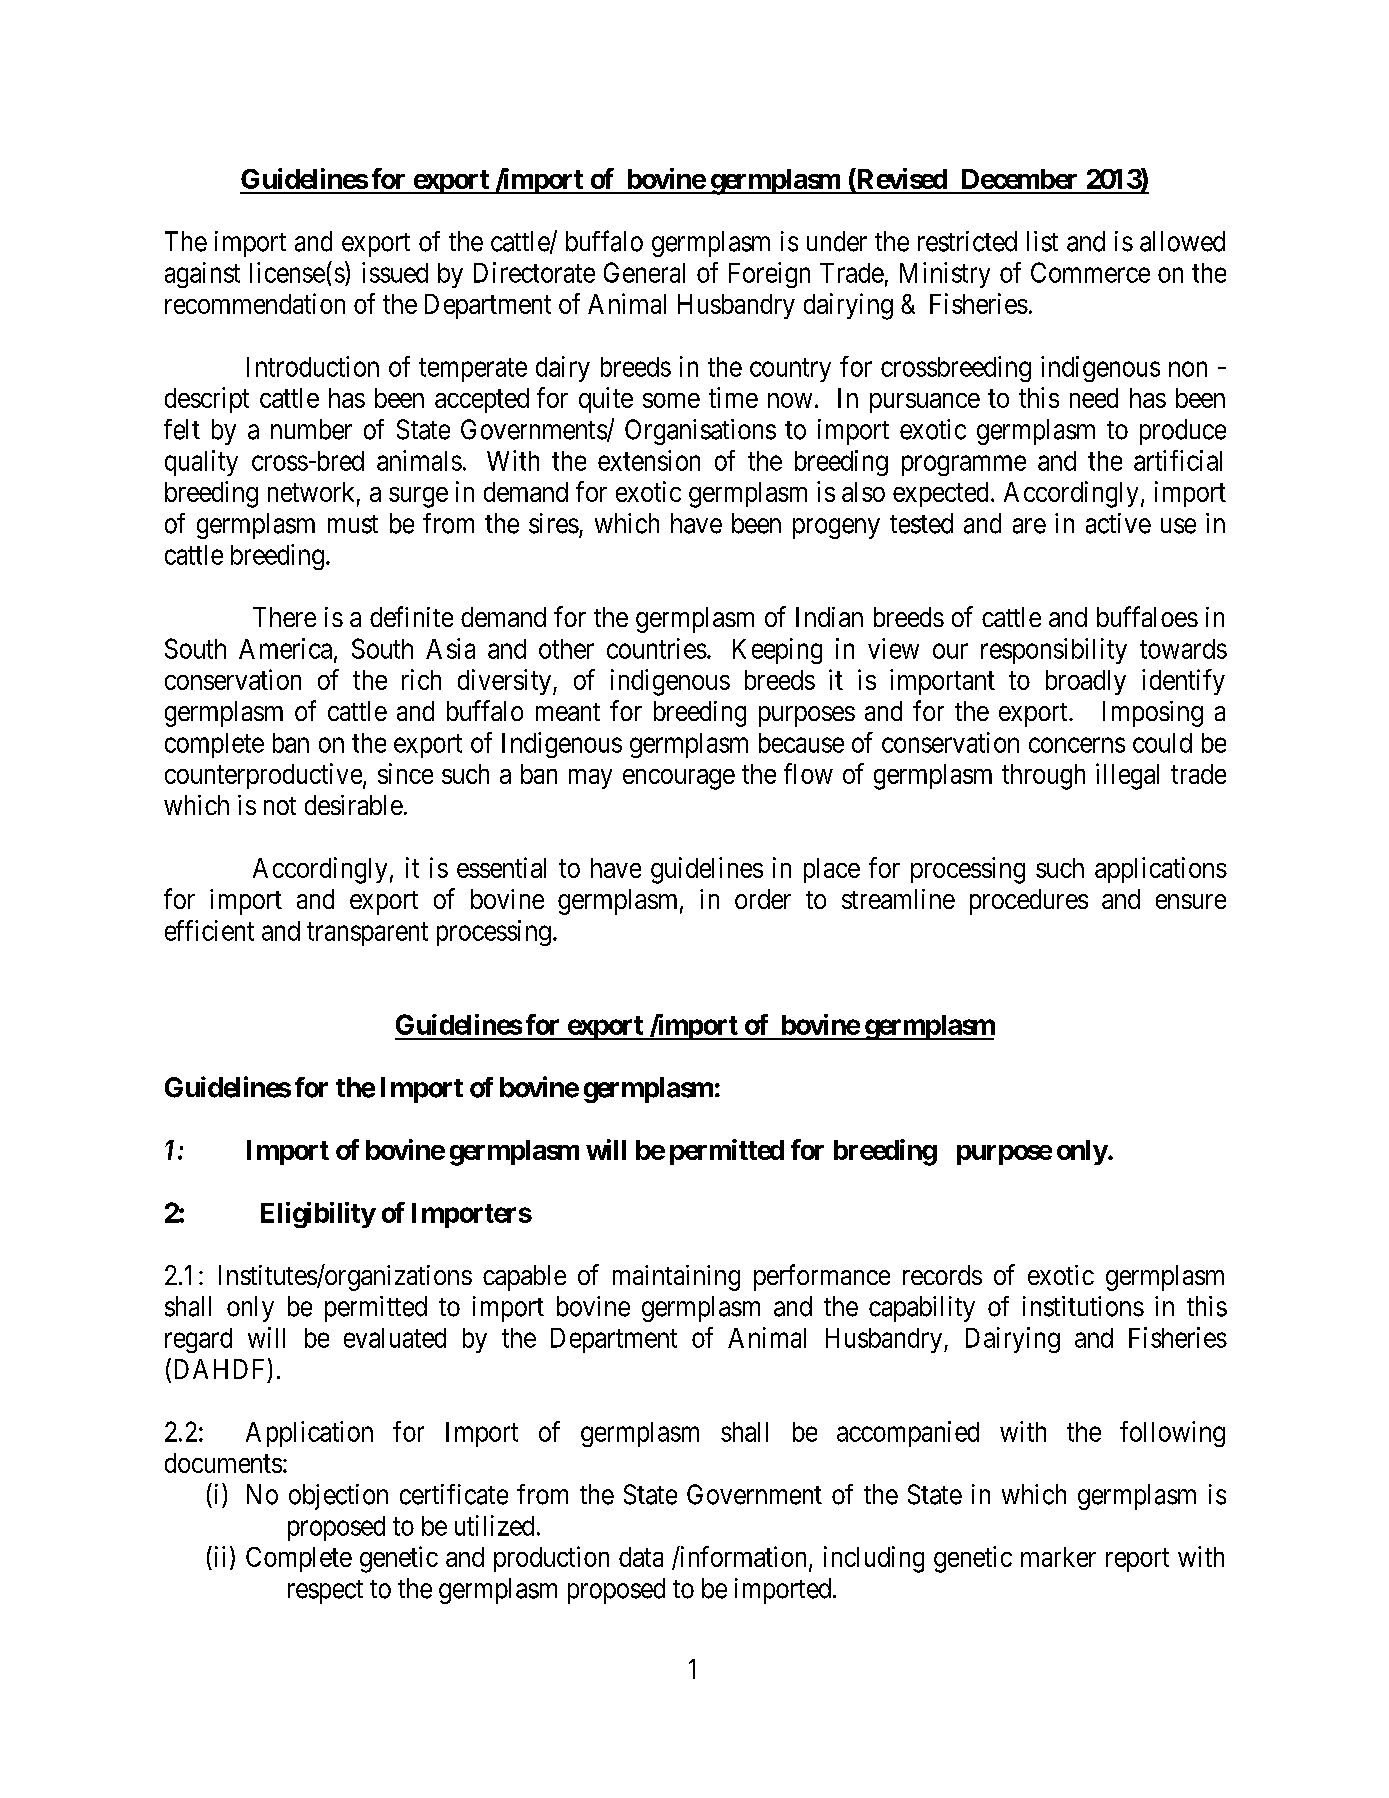  Describe the element at coordinates (676, 1278) in the screenshot. I see `maintaining` at that location.
